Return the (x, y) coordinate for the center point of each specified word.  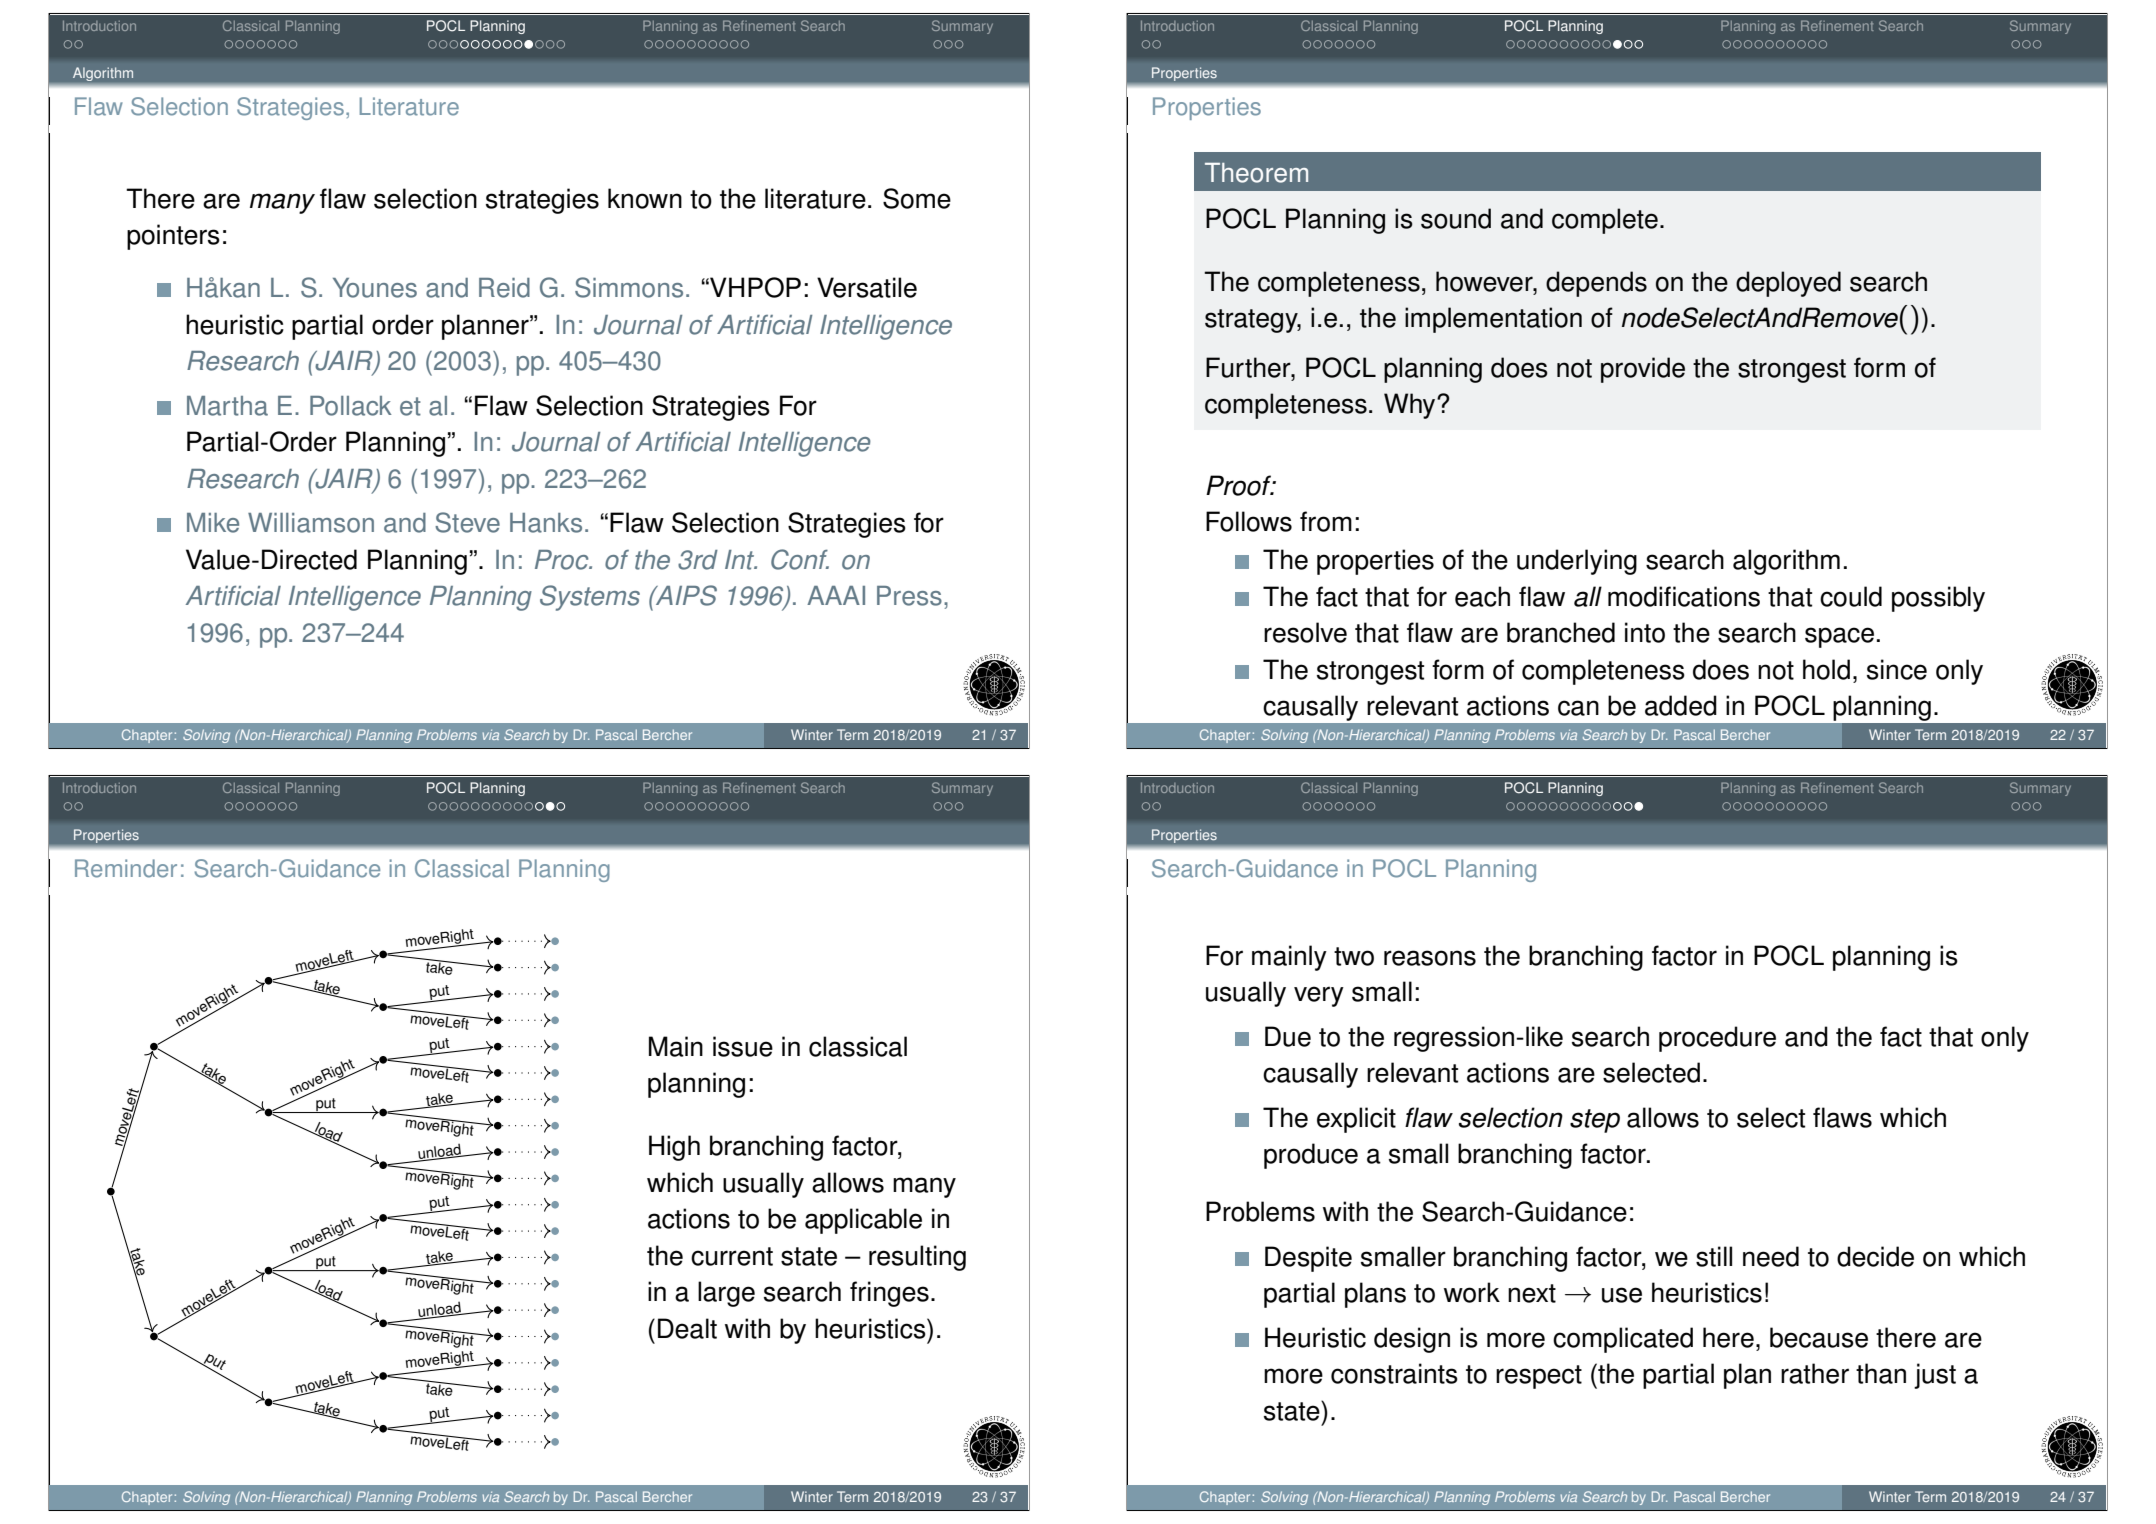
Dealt (687, 1328)
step (1595, 1121)
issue (743, 1046)
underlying (1577, 562)
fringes (889, 1294)
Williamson (311, 523)
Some (917, 198)
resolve (1305, 632)
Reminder (126, 868)
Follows (1249, 521)
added (1681, 705)
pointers (173, 237)
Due (1288, 1036)
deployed (1788, 284)
